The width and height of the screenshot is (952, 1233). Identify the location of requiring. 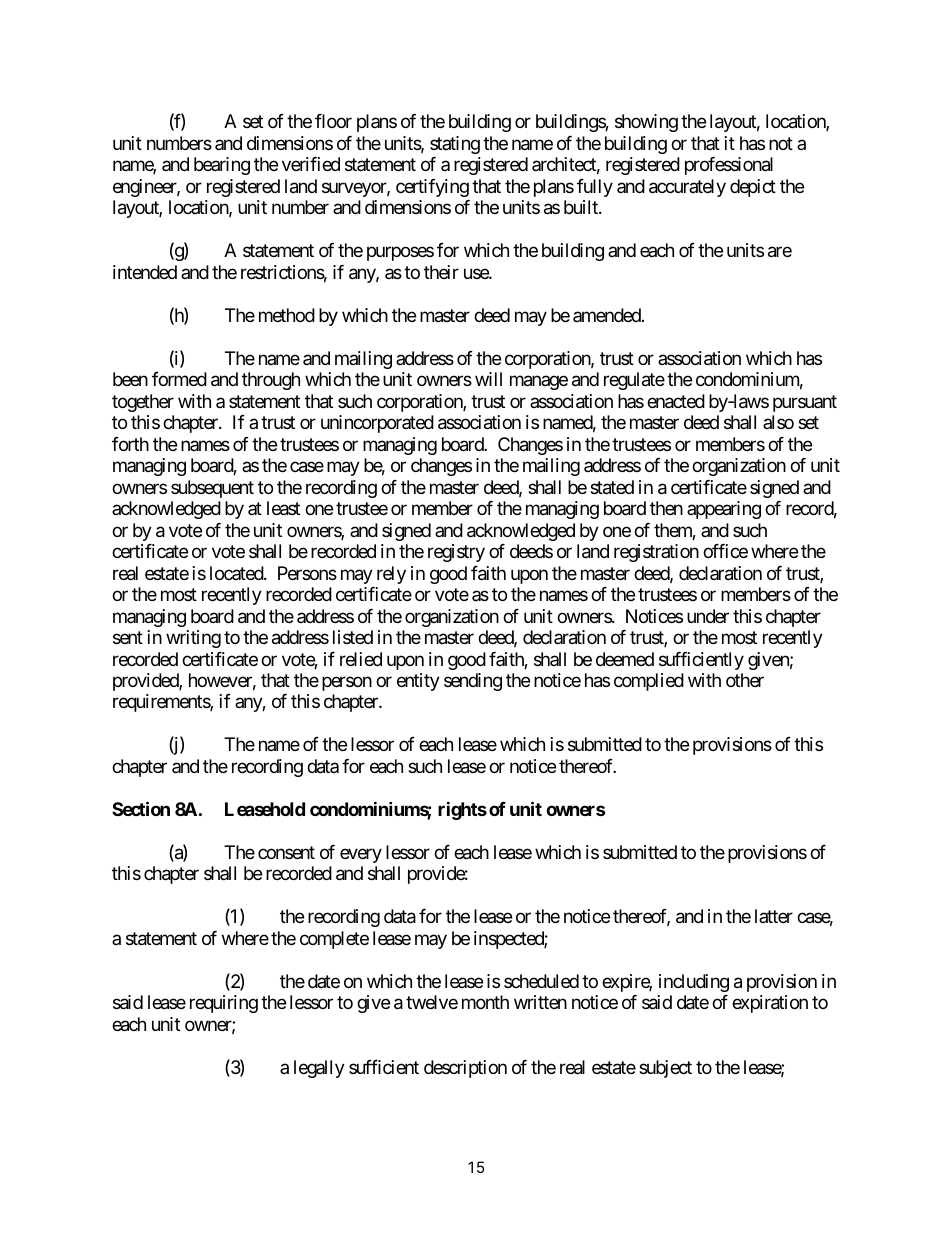
(224, 1004).
